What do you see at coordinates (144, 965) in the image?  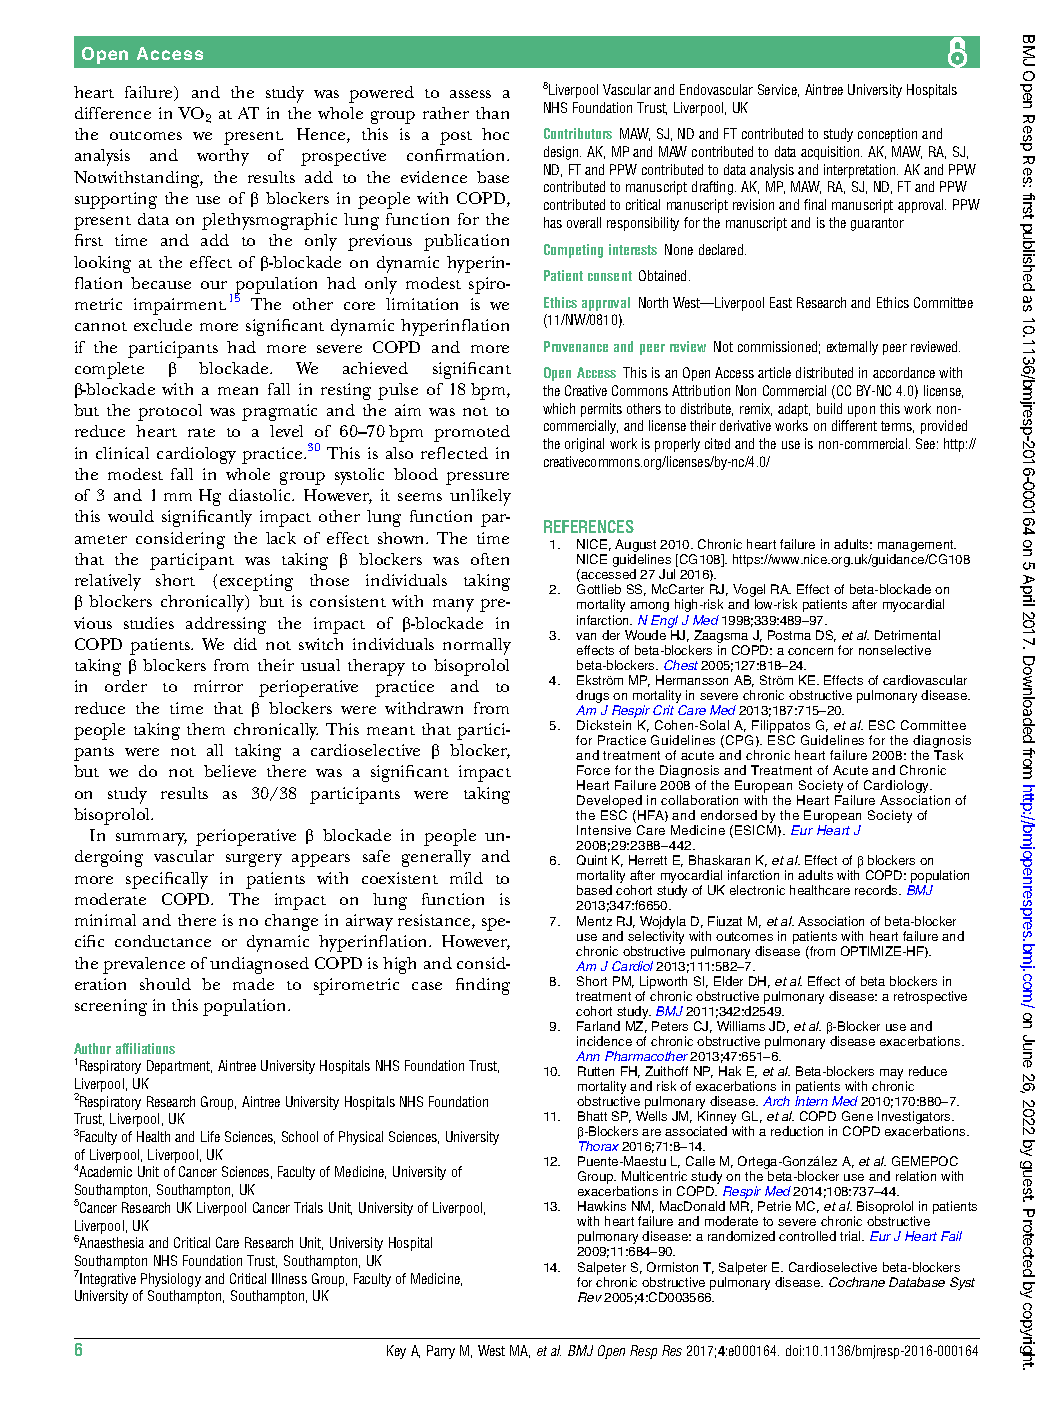 I see `prevalence` at bounding box center [144, 965].
